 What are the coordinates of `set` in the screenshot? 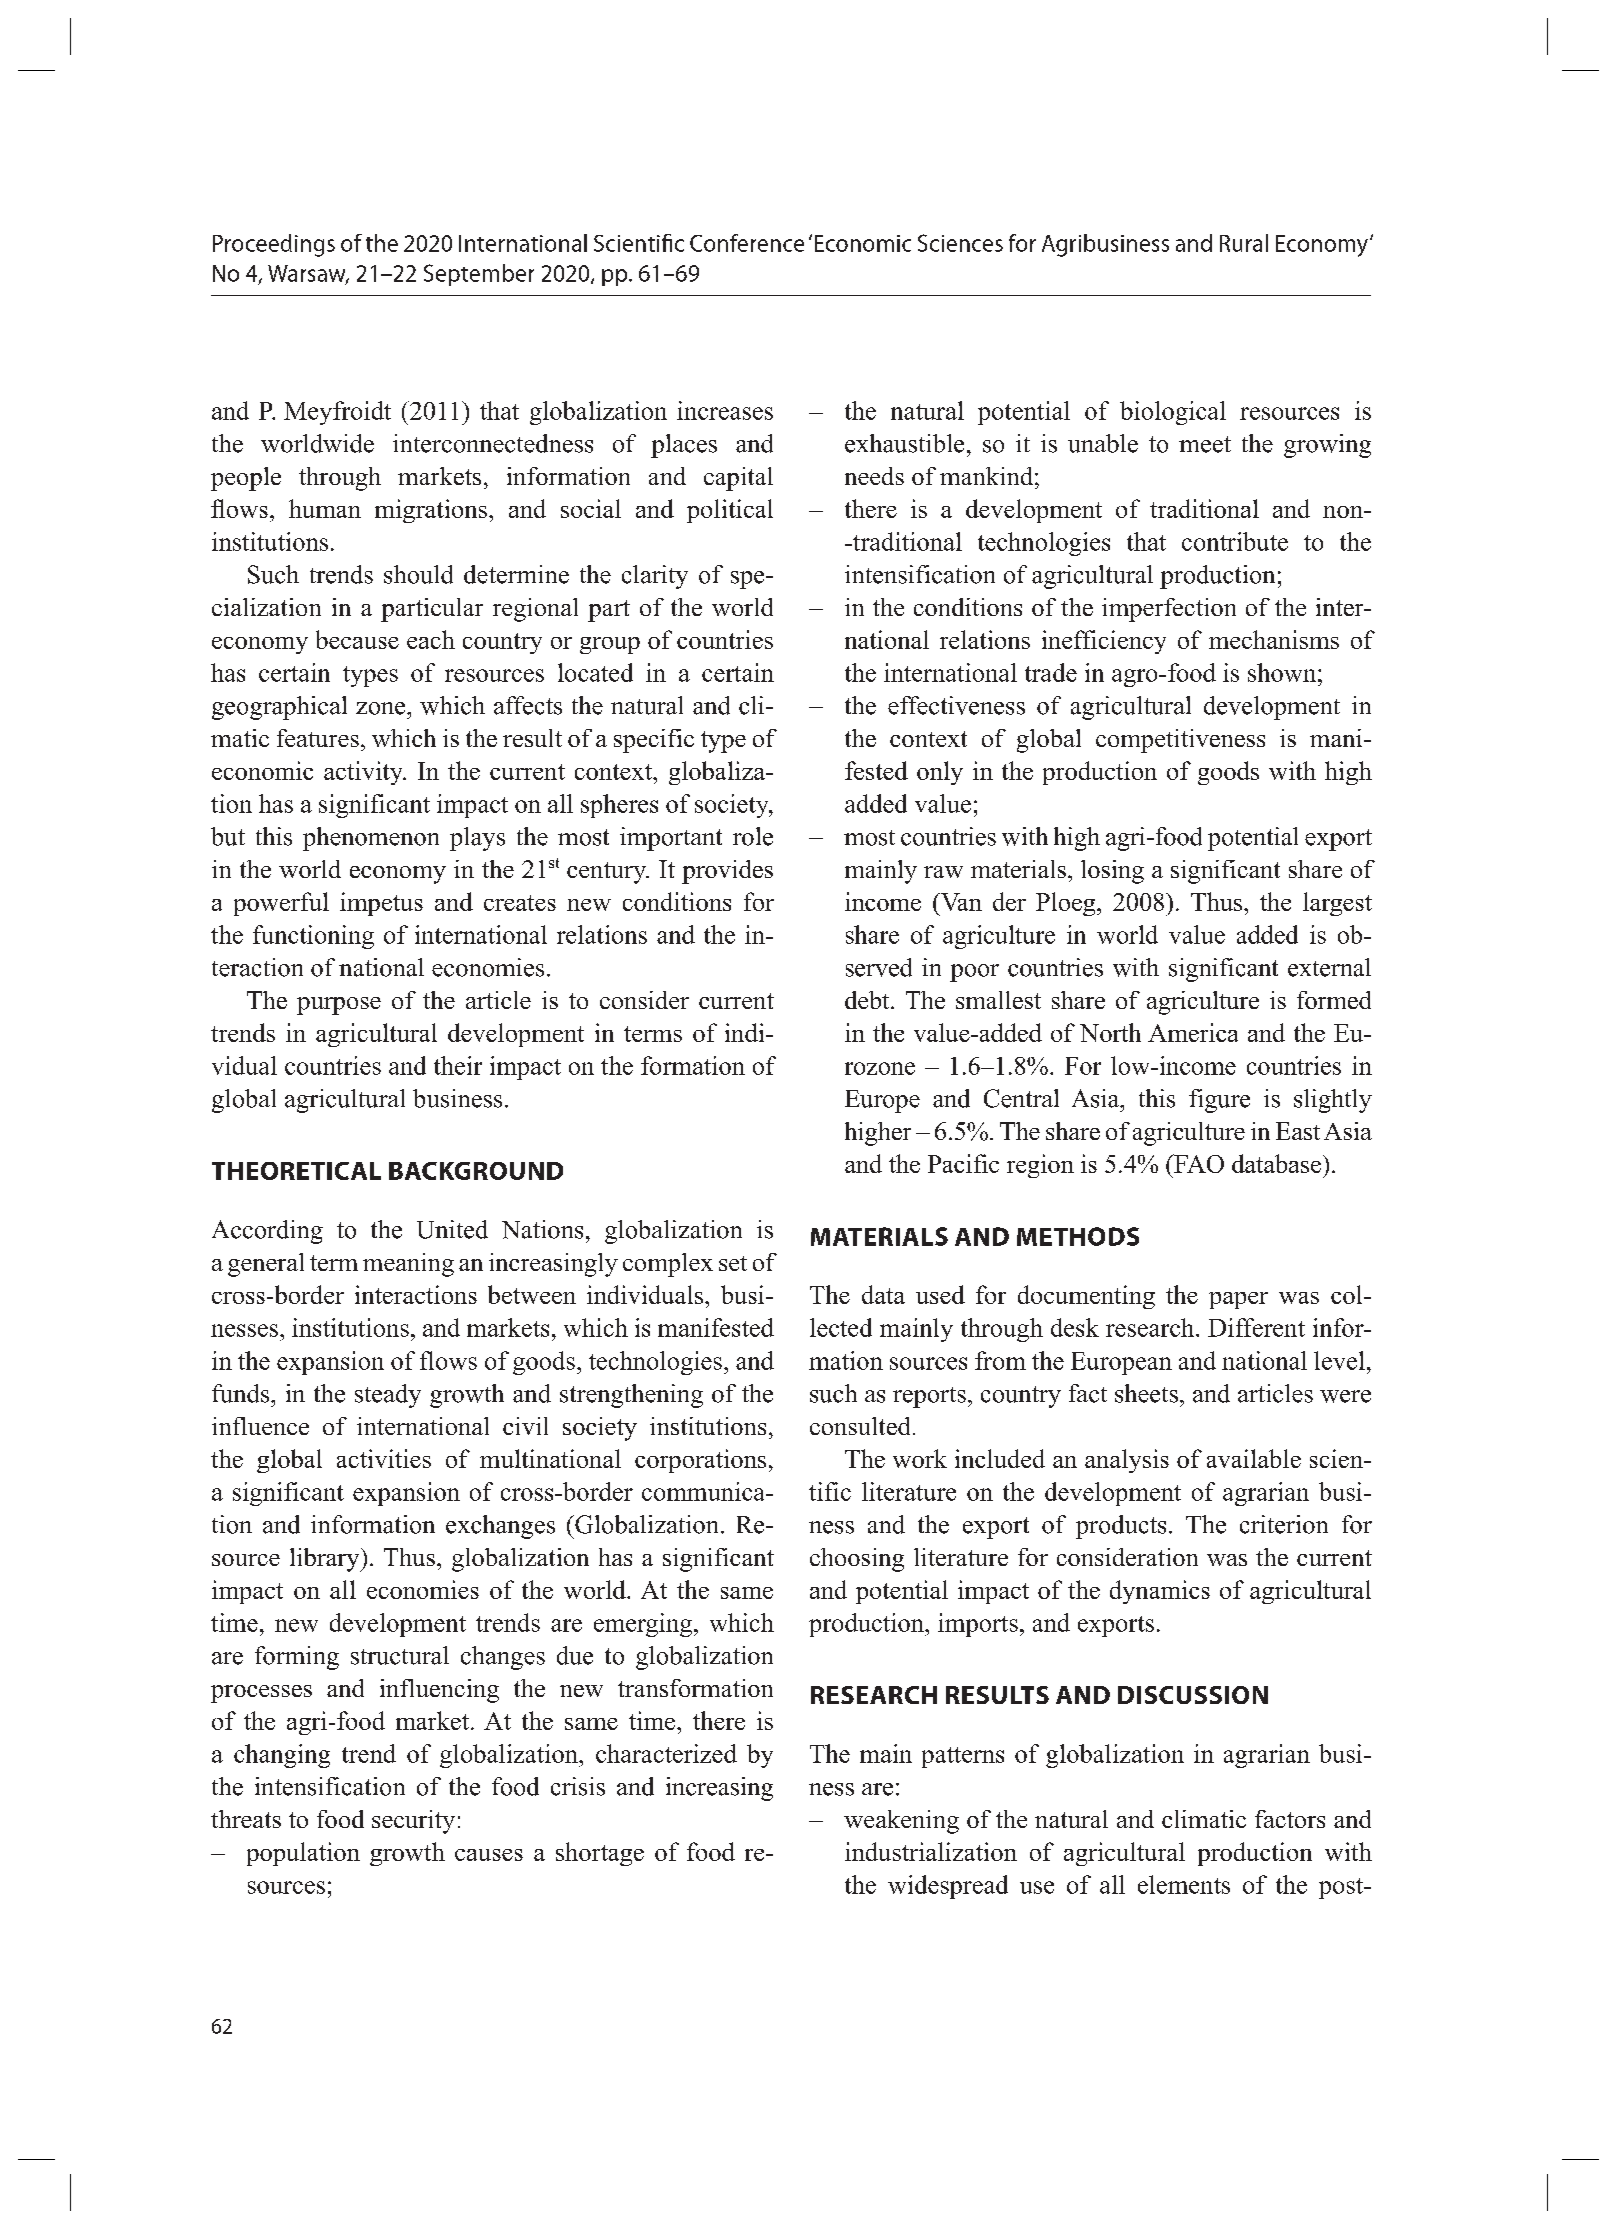 It's located at (733, 1263).
